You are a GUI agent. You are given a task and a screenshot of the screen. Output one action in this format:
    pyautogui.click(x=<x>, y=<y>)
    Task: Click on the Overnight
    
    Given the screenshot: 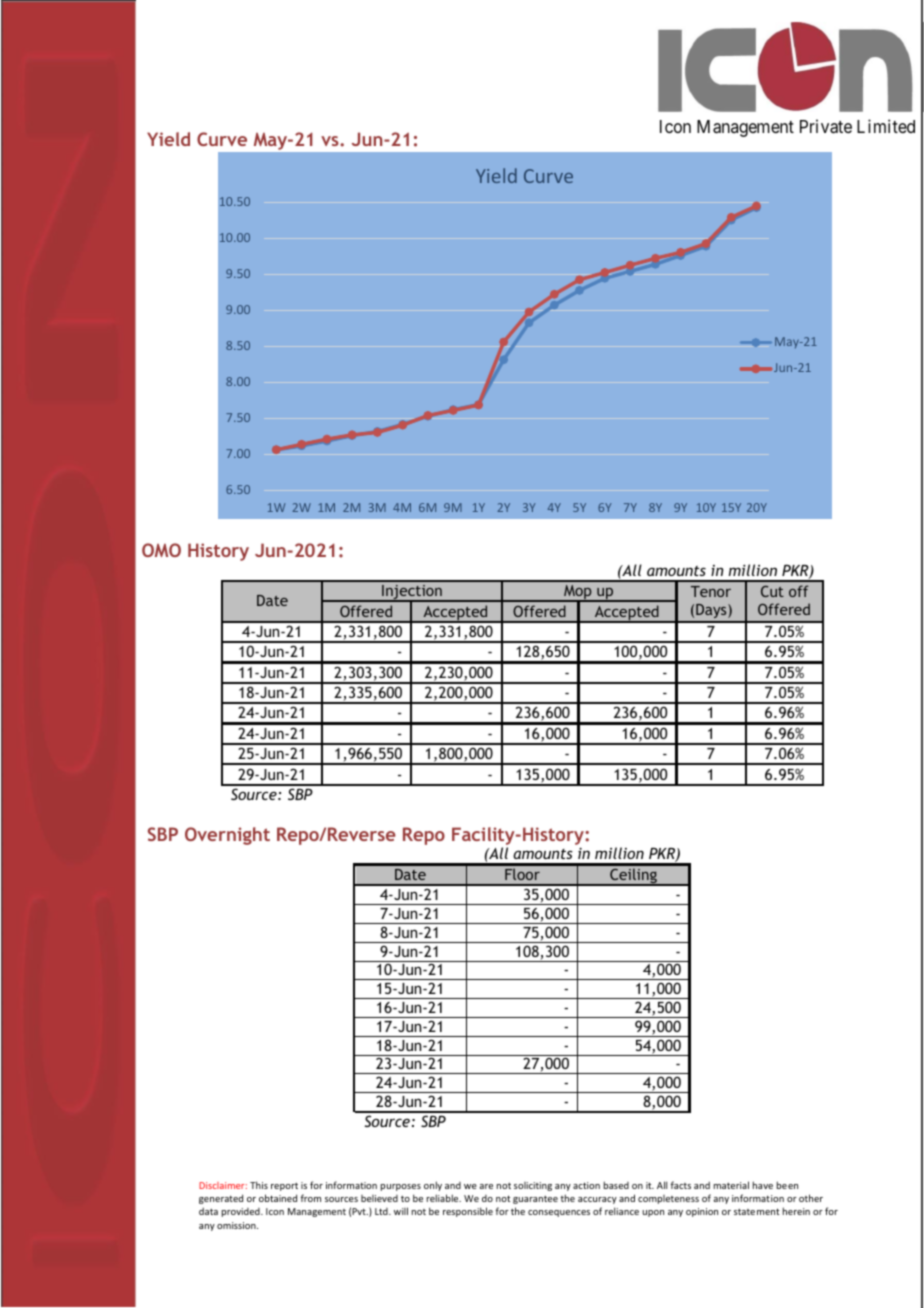 What is the action you would take?
    pyautogui.click(x=227, y=836)
